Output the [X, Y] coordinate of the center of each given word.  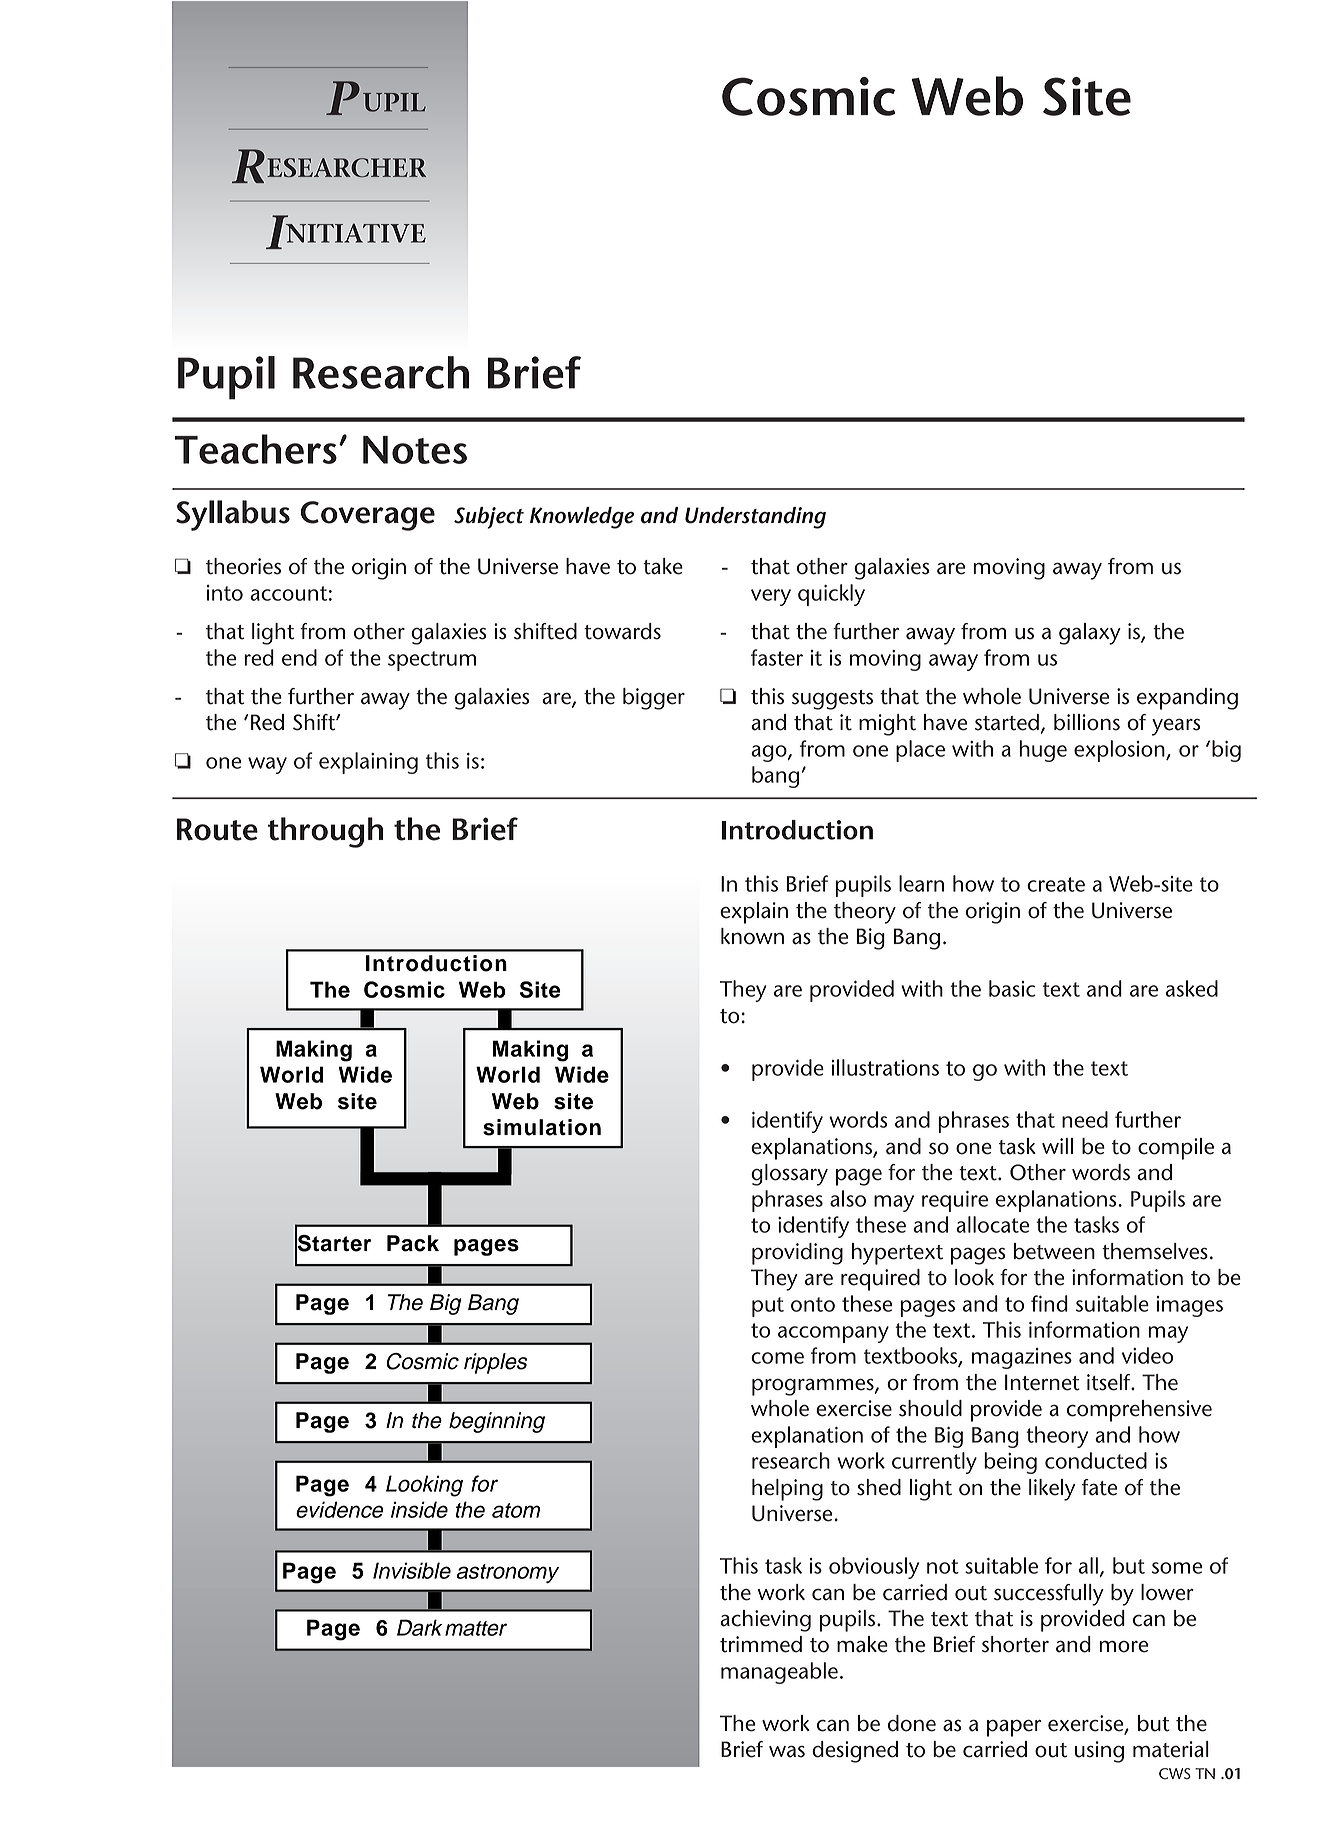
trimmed [761, 1644]
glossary [789, 1175]
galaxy [1090, 634]
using [1099, 1752]
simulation [542, 1127]
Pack [413, 1243]
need [1085, 1119]
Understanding [755, 518]
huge [1043, 751]
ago [770, 753]
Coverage [367, 516]
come [777, 1358]
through [325, 832]
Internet [1042, 1382]
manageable [779, 1673]
